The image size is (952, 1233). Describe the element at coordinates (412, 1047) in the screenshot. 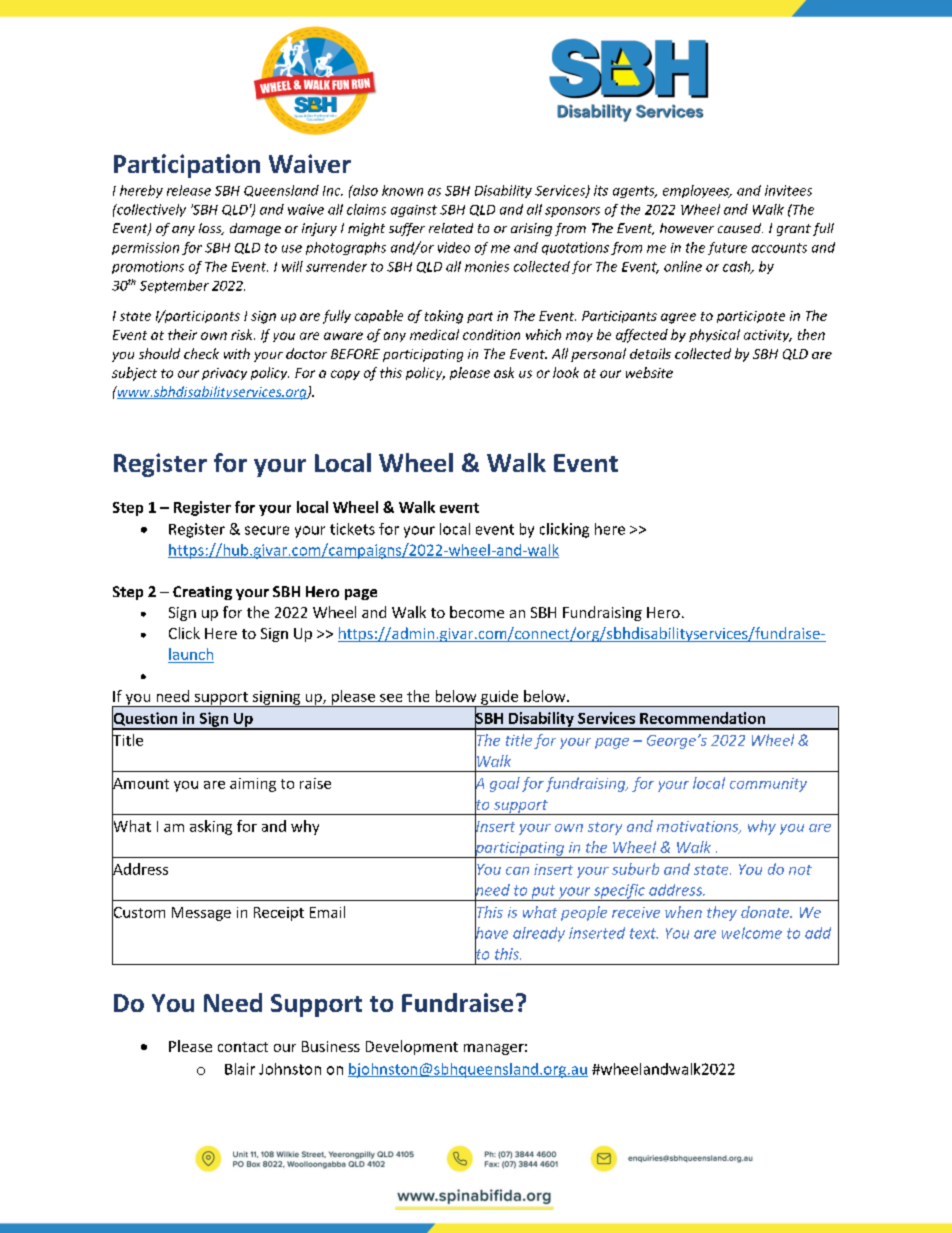

I see `Development` at that location.
